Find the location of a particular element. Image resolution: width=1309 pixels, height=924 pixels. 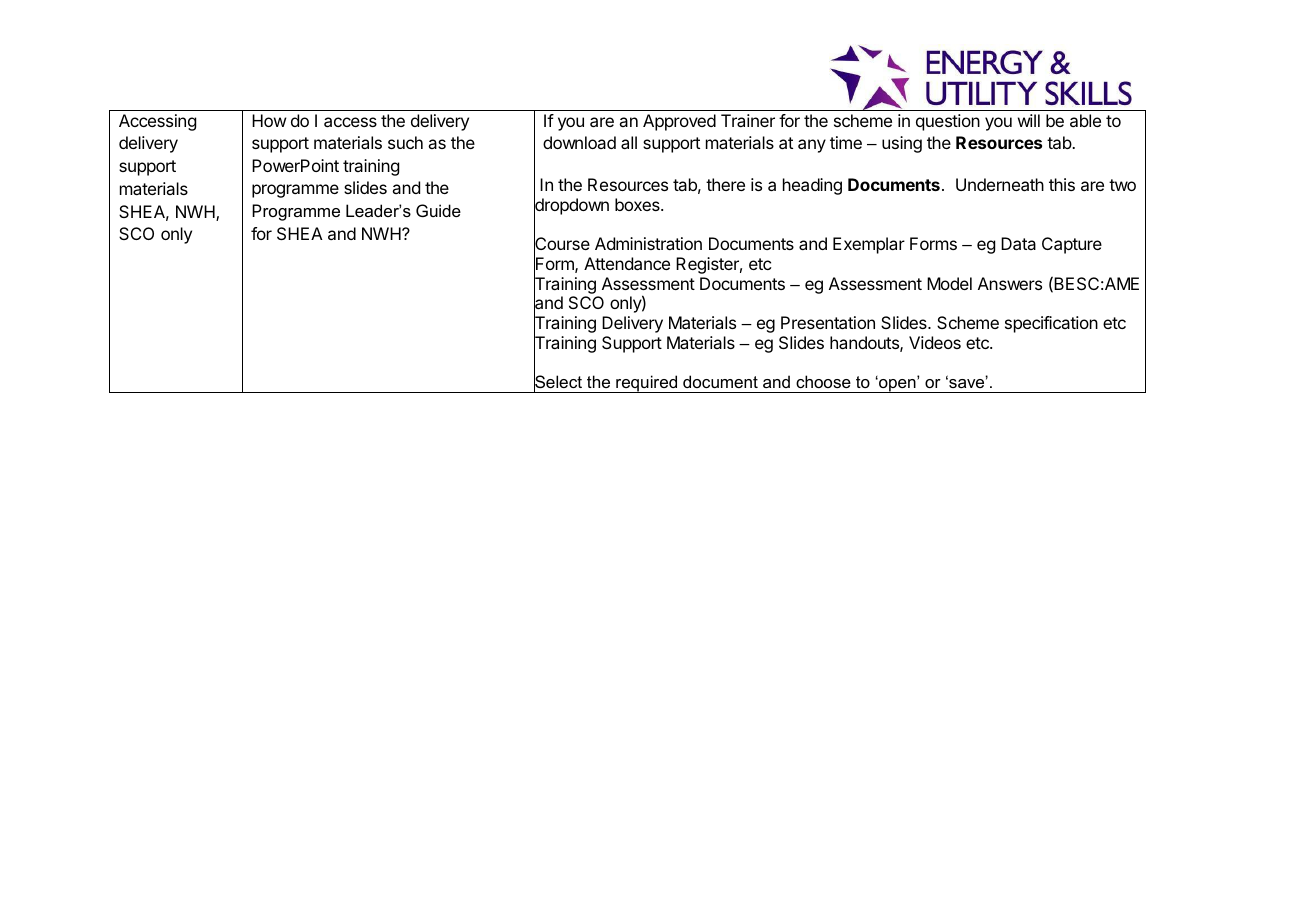

will is located at coordinates (1029, 120).
